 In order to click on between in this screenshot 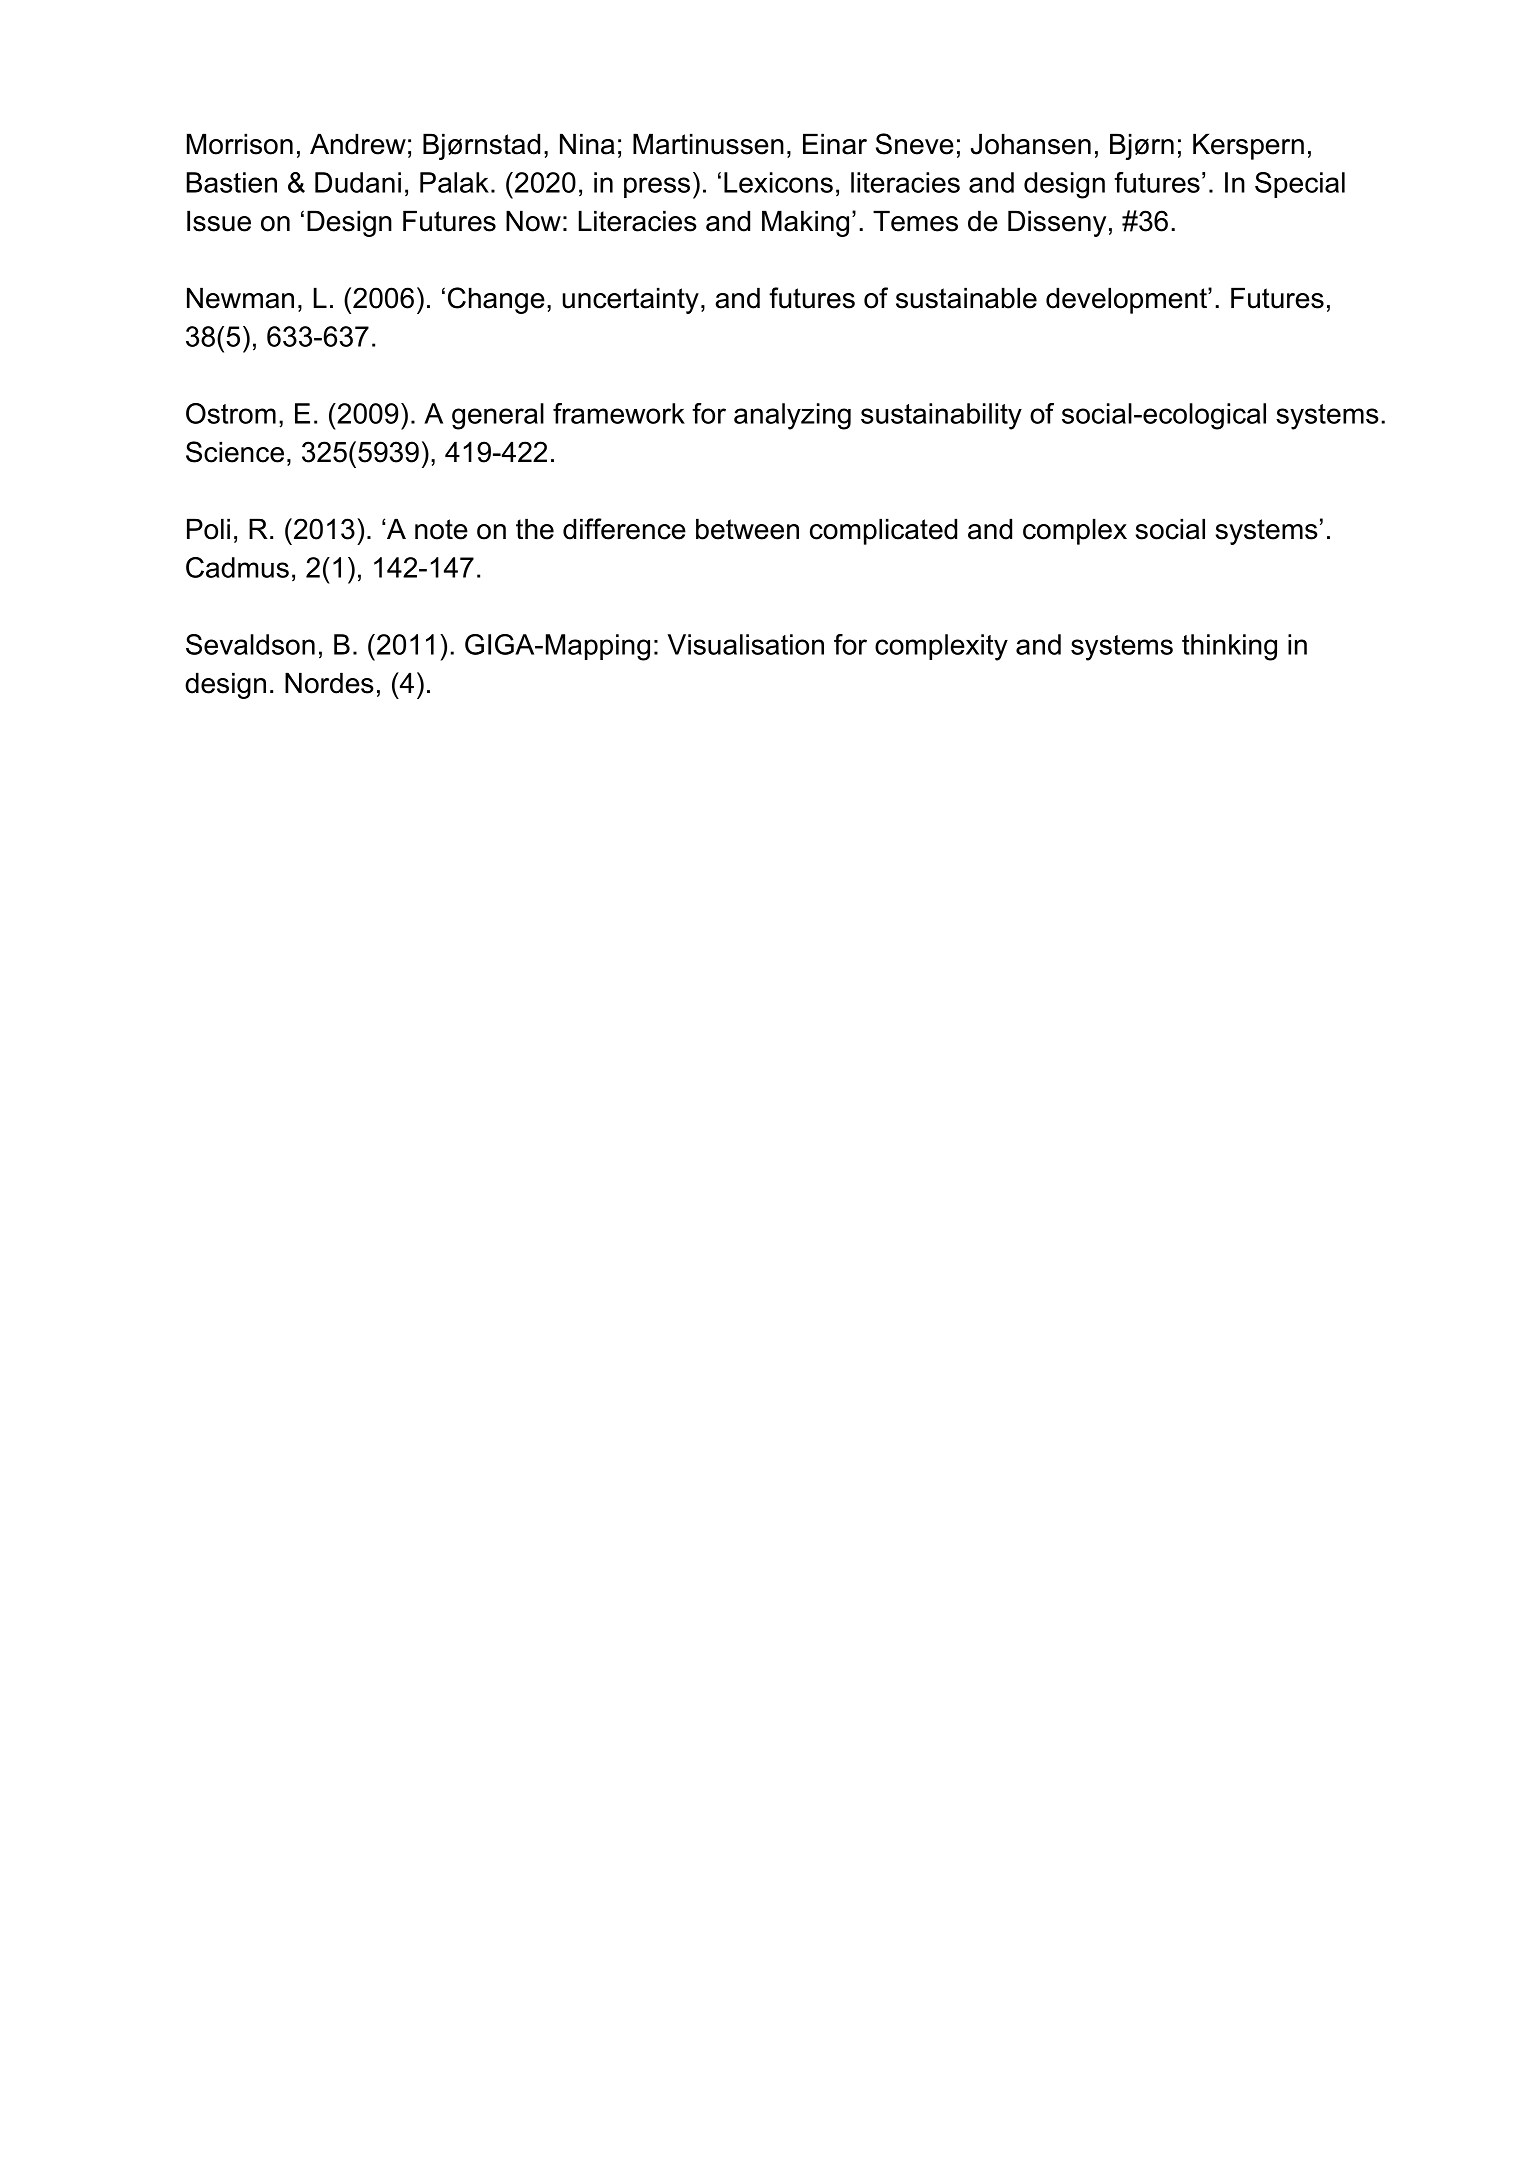, I will do `click(747, 529)`.
